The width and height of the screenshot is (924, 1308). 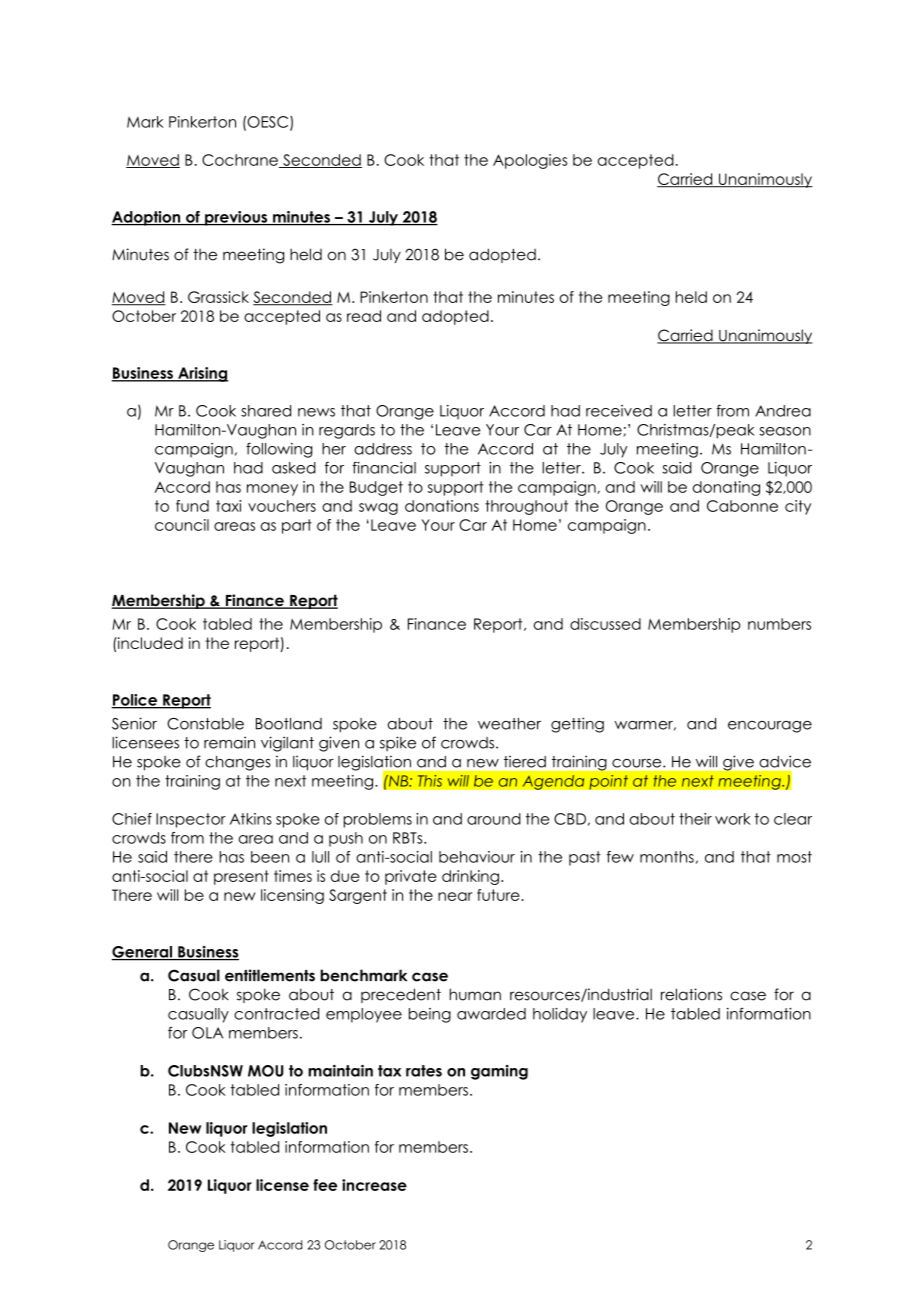 What do you see at coordinates (733, 819) in the screenshot?
I see `work` at bounding box center [733, 819].
